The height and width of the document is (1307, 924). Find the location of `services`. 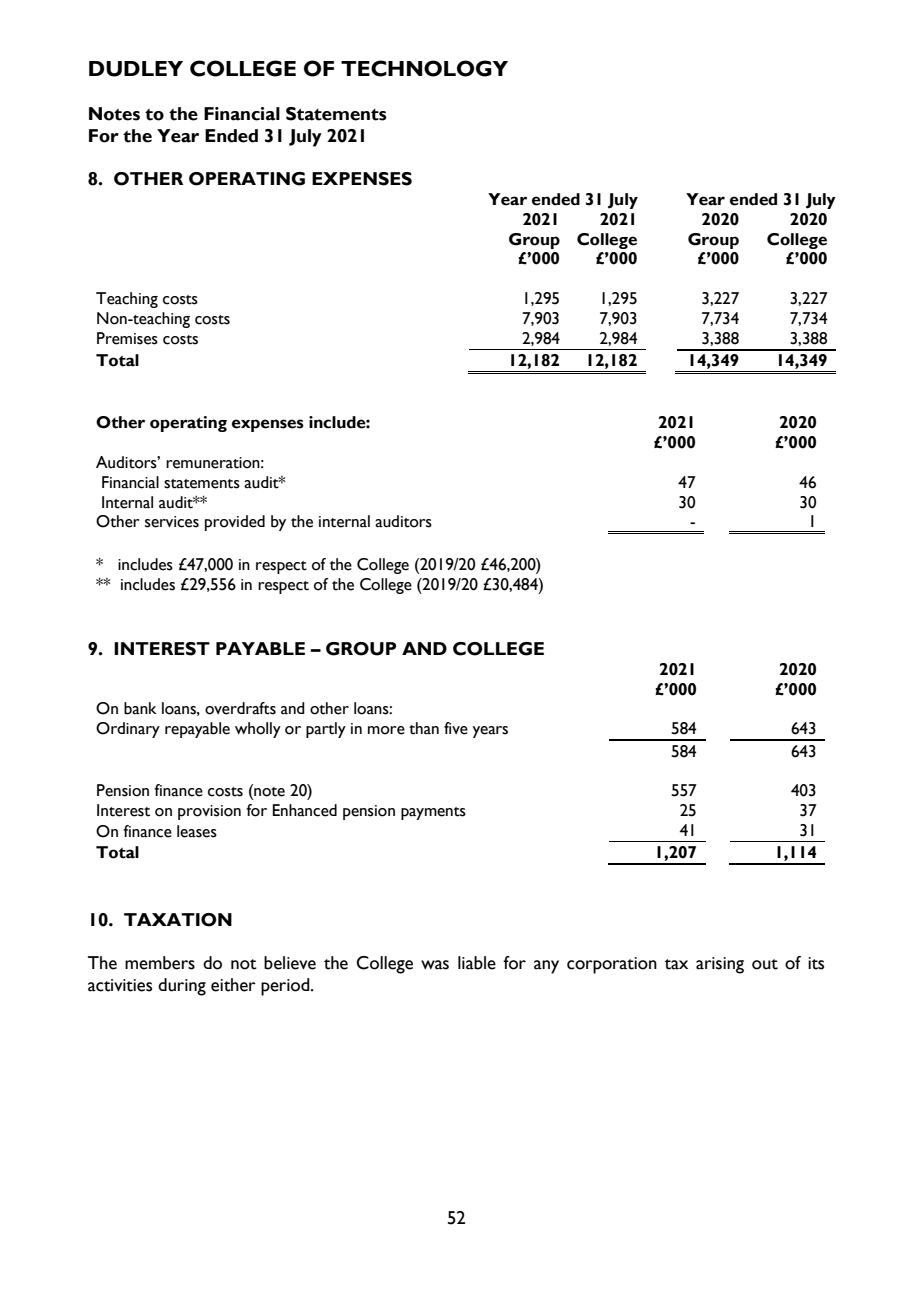

services is located at coordinates (172, 522).
